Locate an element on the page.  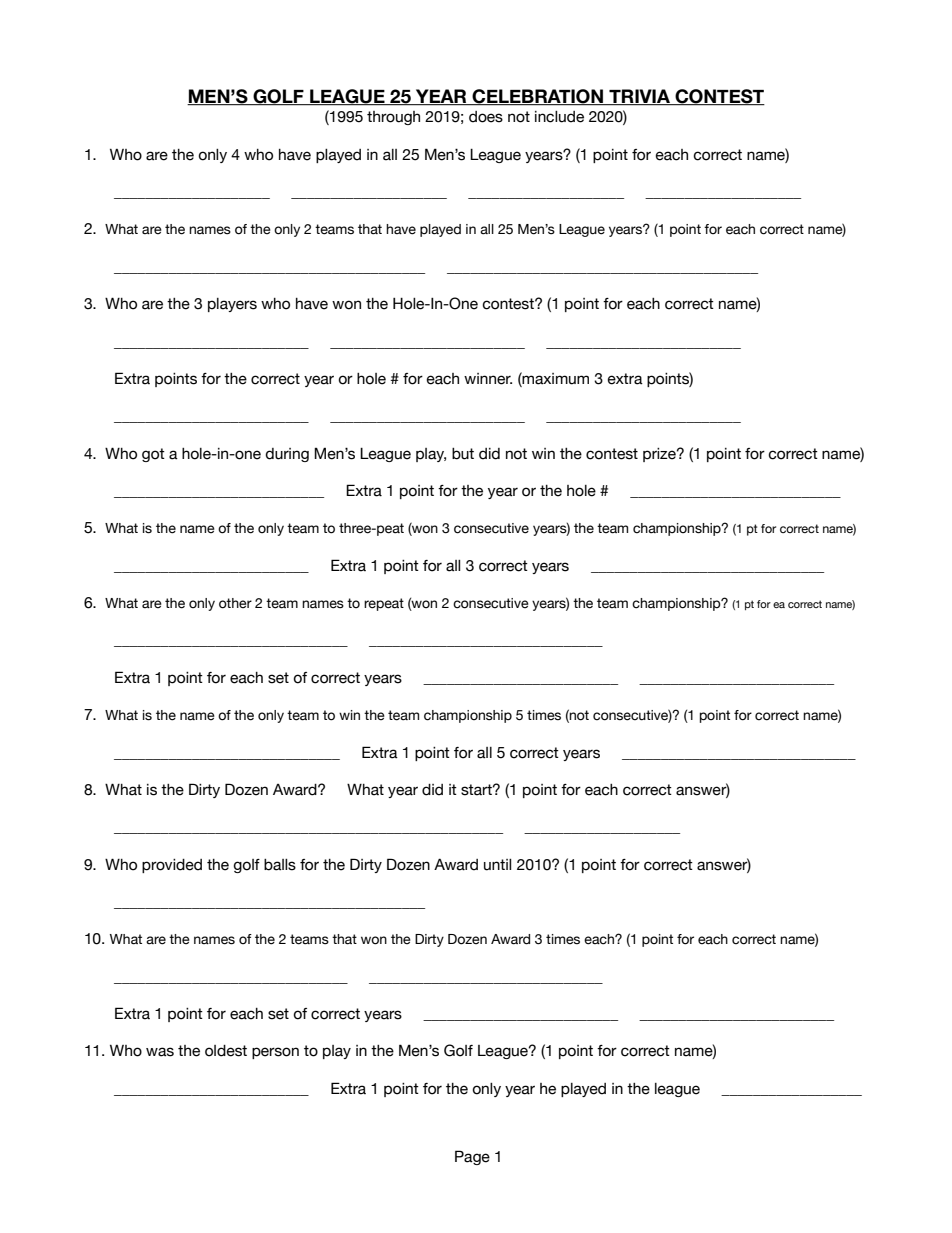
balls is located at coordinates (280, 865).
